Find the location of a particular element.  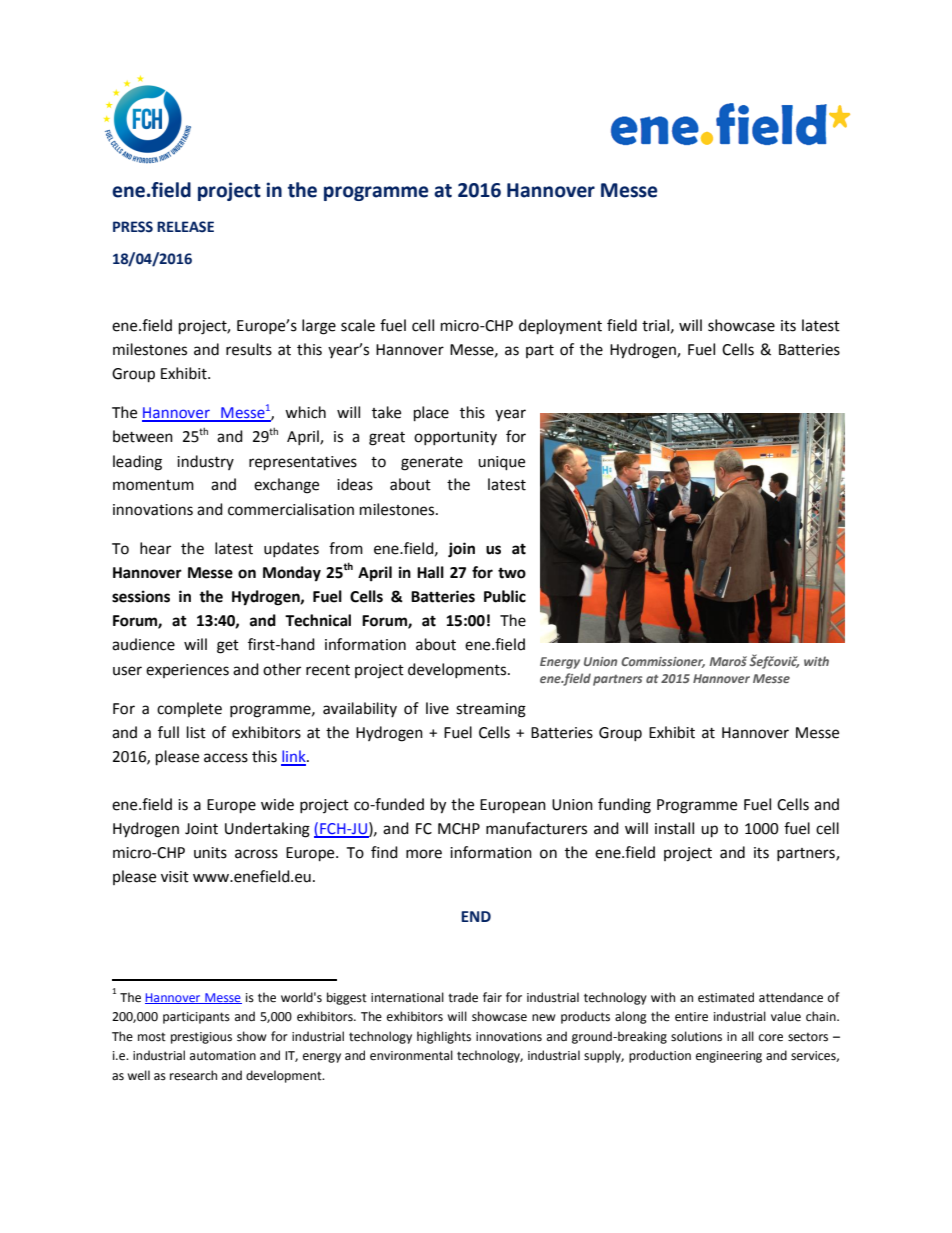

RELEASE is located at coordinates (185, 227).
